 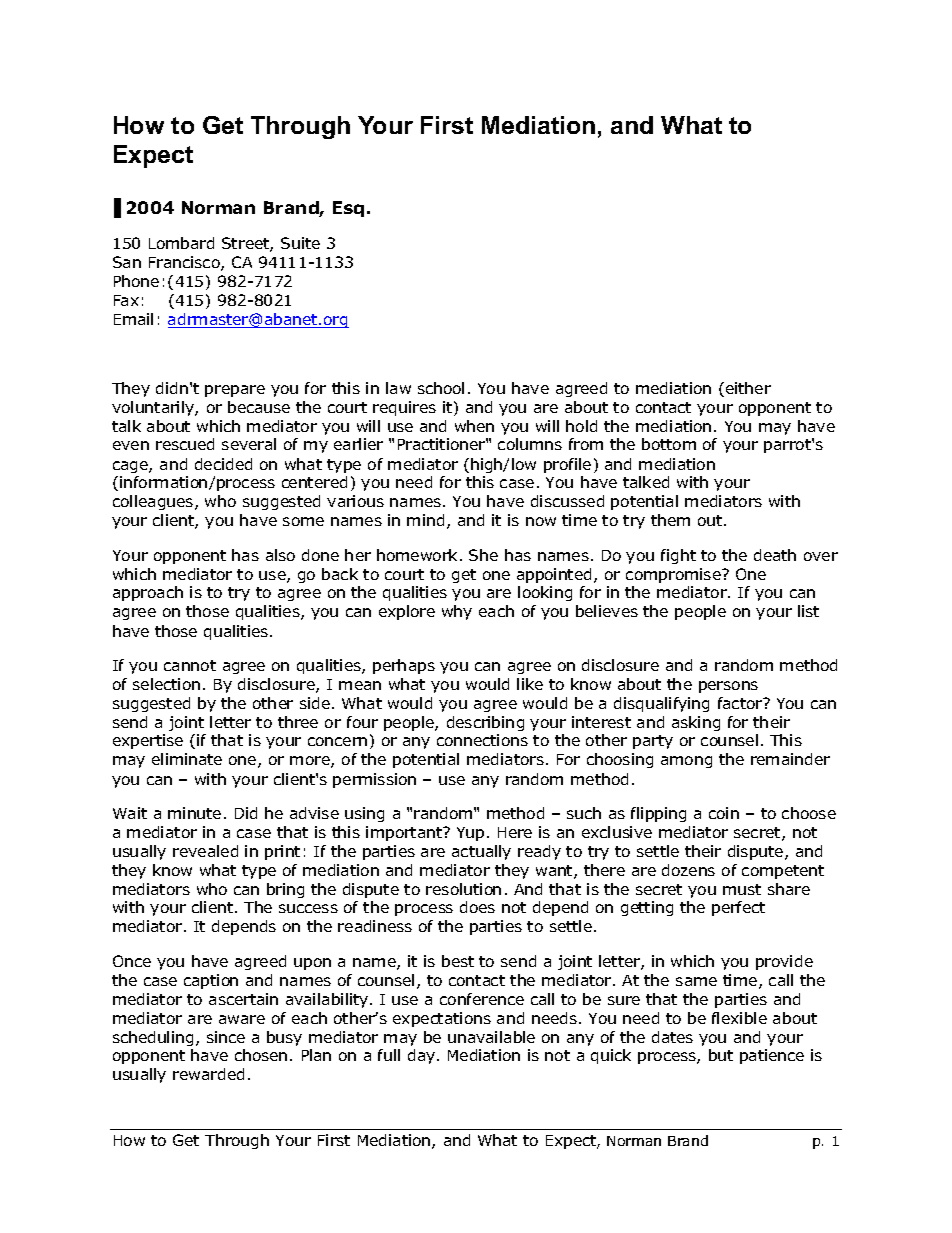 I want to click on but, so click(x=721, y=1055).
